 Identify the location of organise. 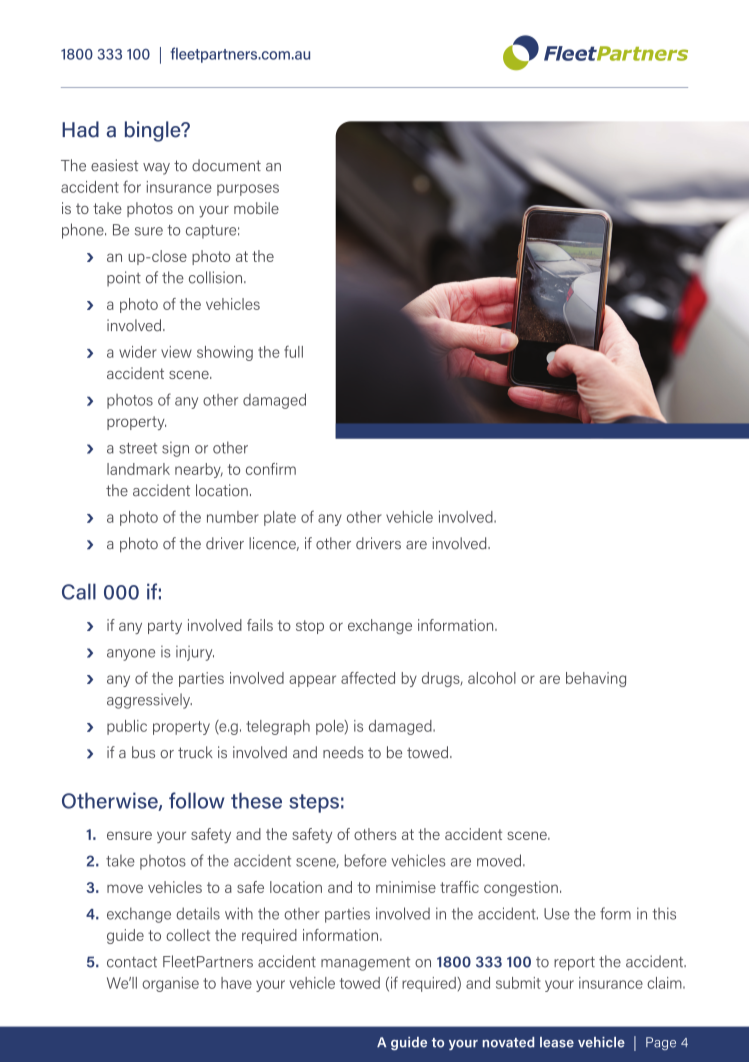
(170, 984).
